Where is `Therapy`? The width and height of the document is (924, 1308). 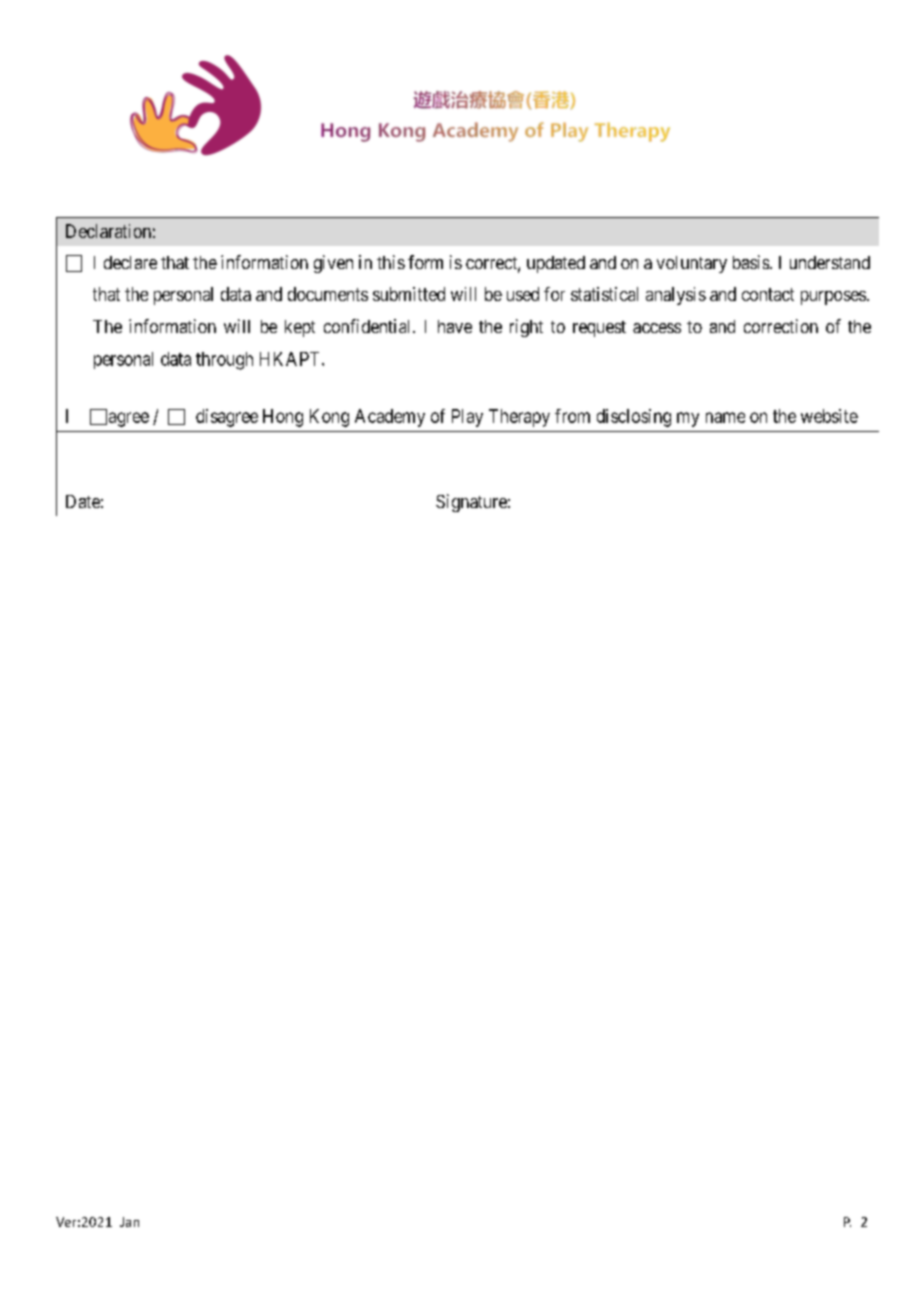 Therapy is located at coordinates (519, 418).
